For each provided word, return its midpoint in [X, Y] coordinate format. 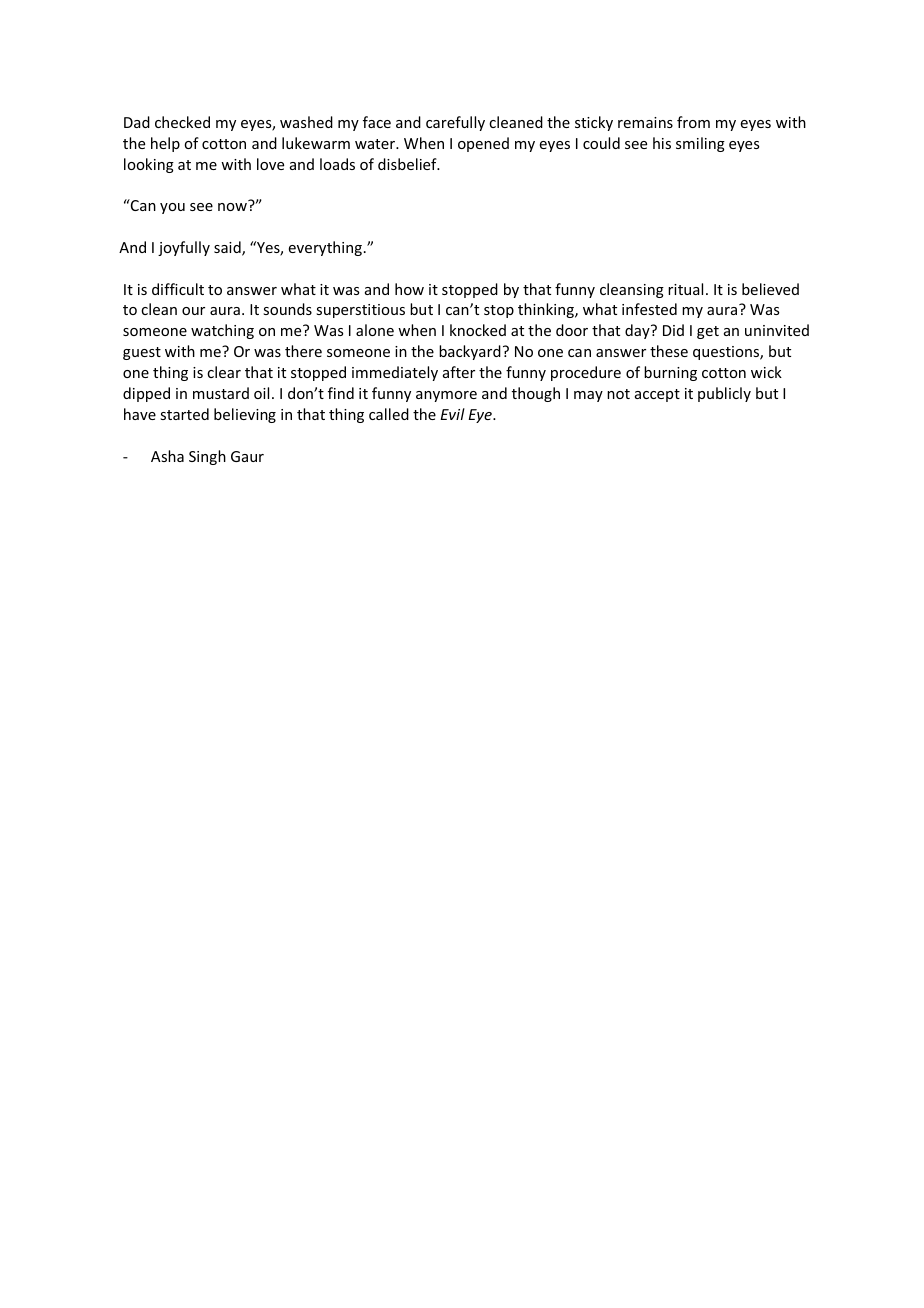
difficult [178, 289]
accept [657, 395]
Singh [207, 457]
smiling [700, 144]
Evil [452, 414]
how [409, 289]
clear [224, 372]
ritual [685, 289]
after [459, 372]
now [232, 207]
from [693, 122]
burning [670, 373]
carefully [455, 123]
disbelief [408, 164]
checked [182, 122]
